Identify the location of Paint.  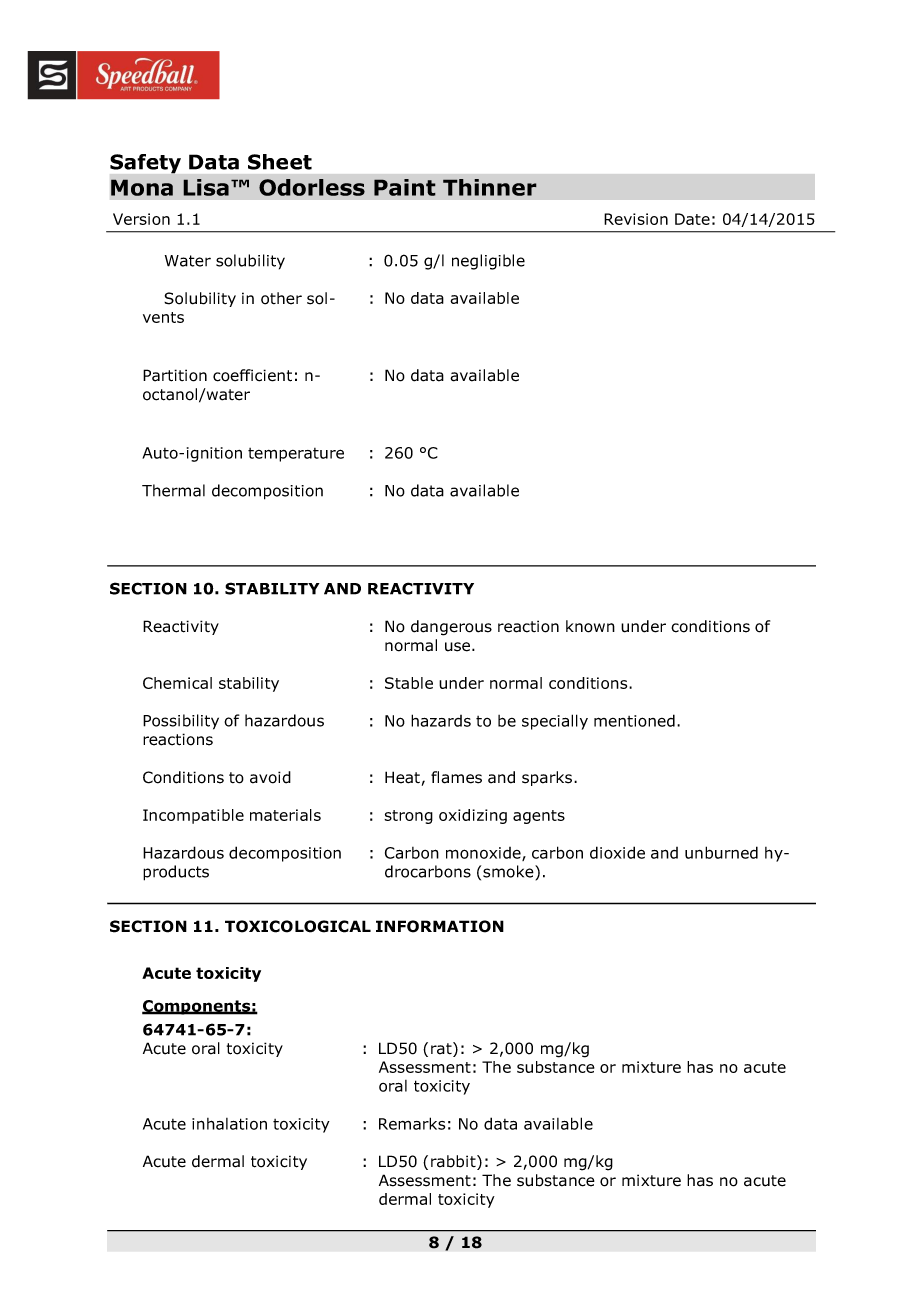
(405, 187).
